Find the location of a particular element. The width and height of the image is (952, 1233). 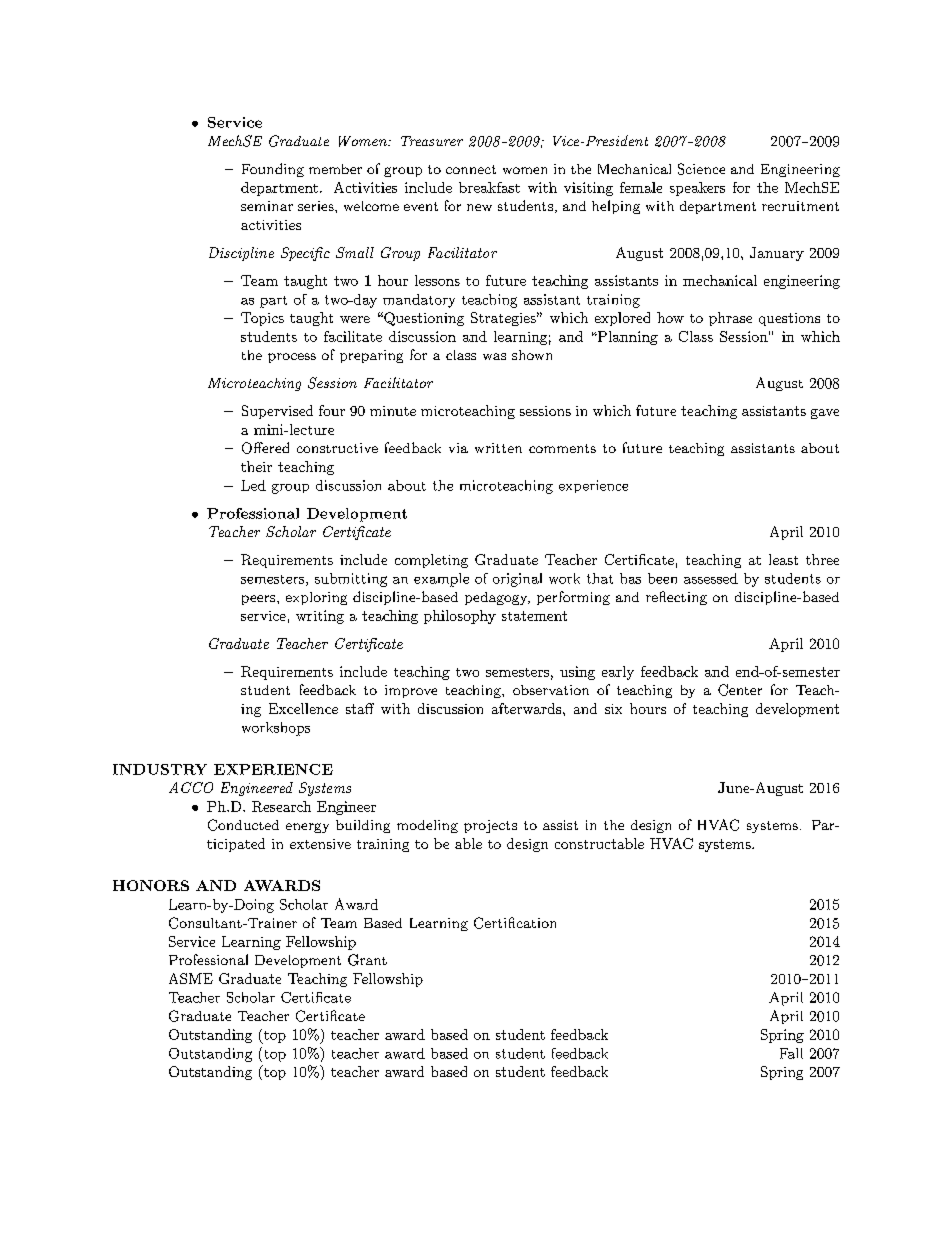

ACCO is located at coordinates (191, 787).
